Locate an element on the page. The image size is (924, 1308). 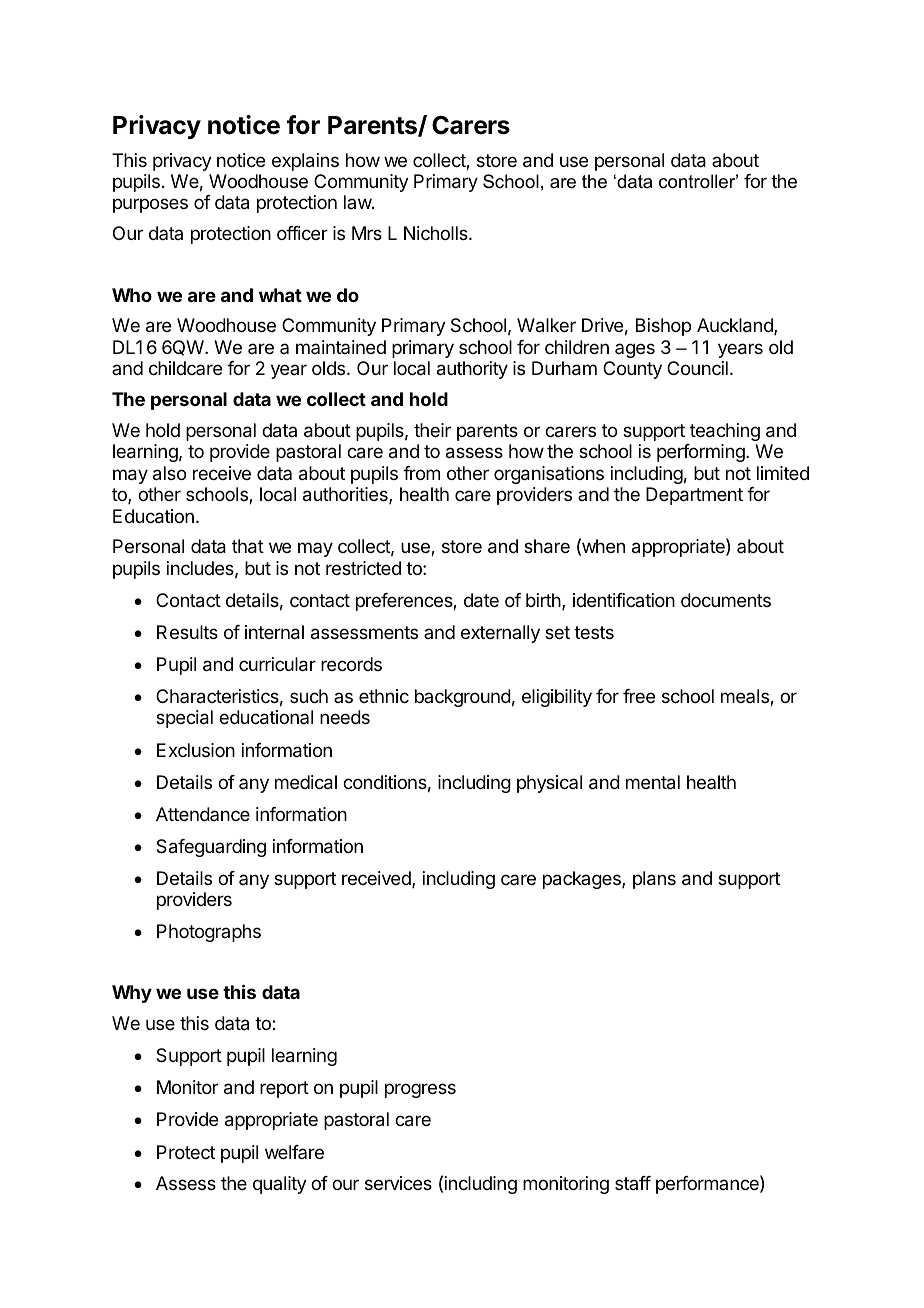
meals is located at coordinates (746, 697).
